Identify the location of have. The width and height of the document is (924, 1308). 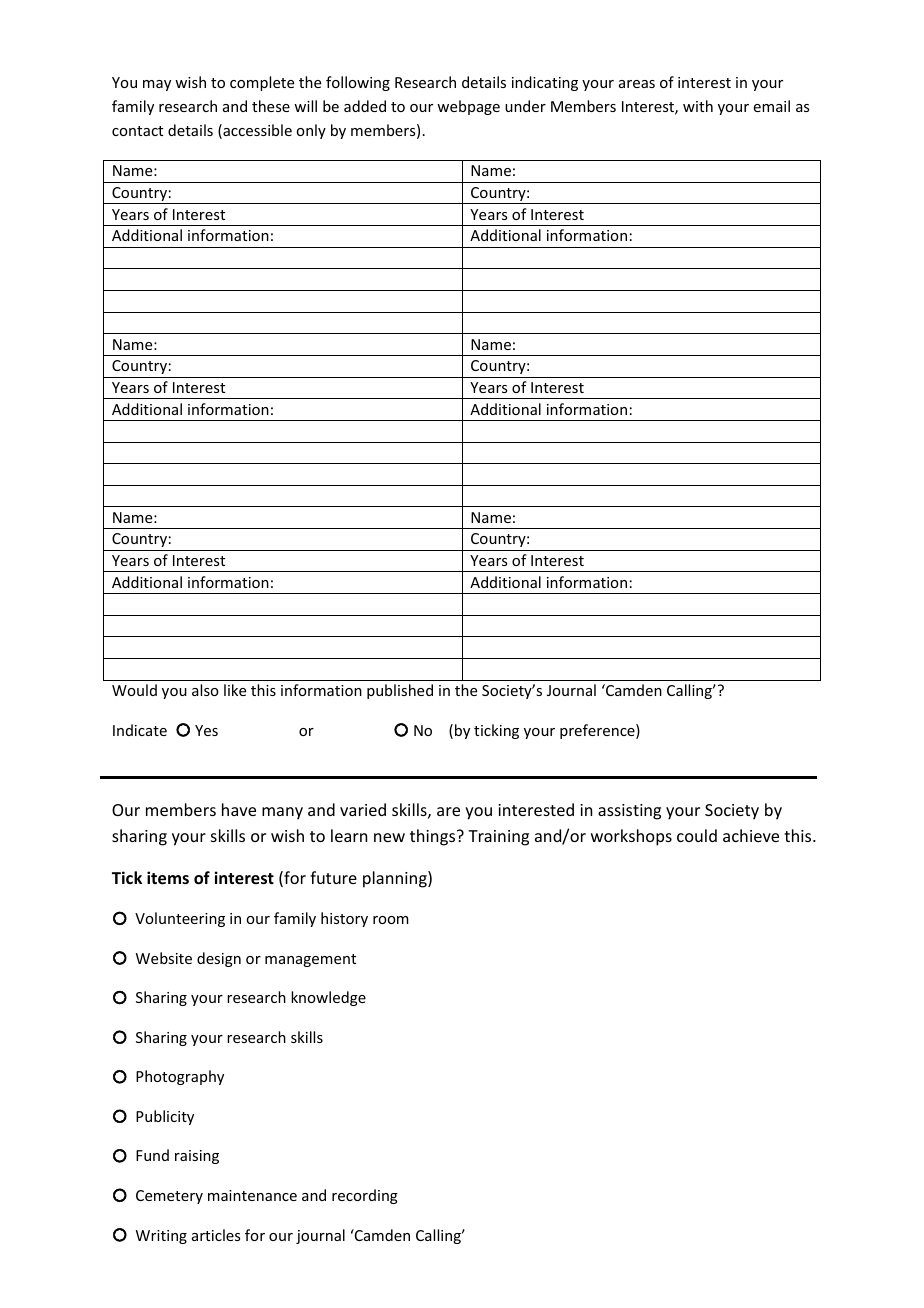
(239, 809).
